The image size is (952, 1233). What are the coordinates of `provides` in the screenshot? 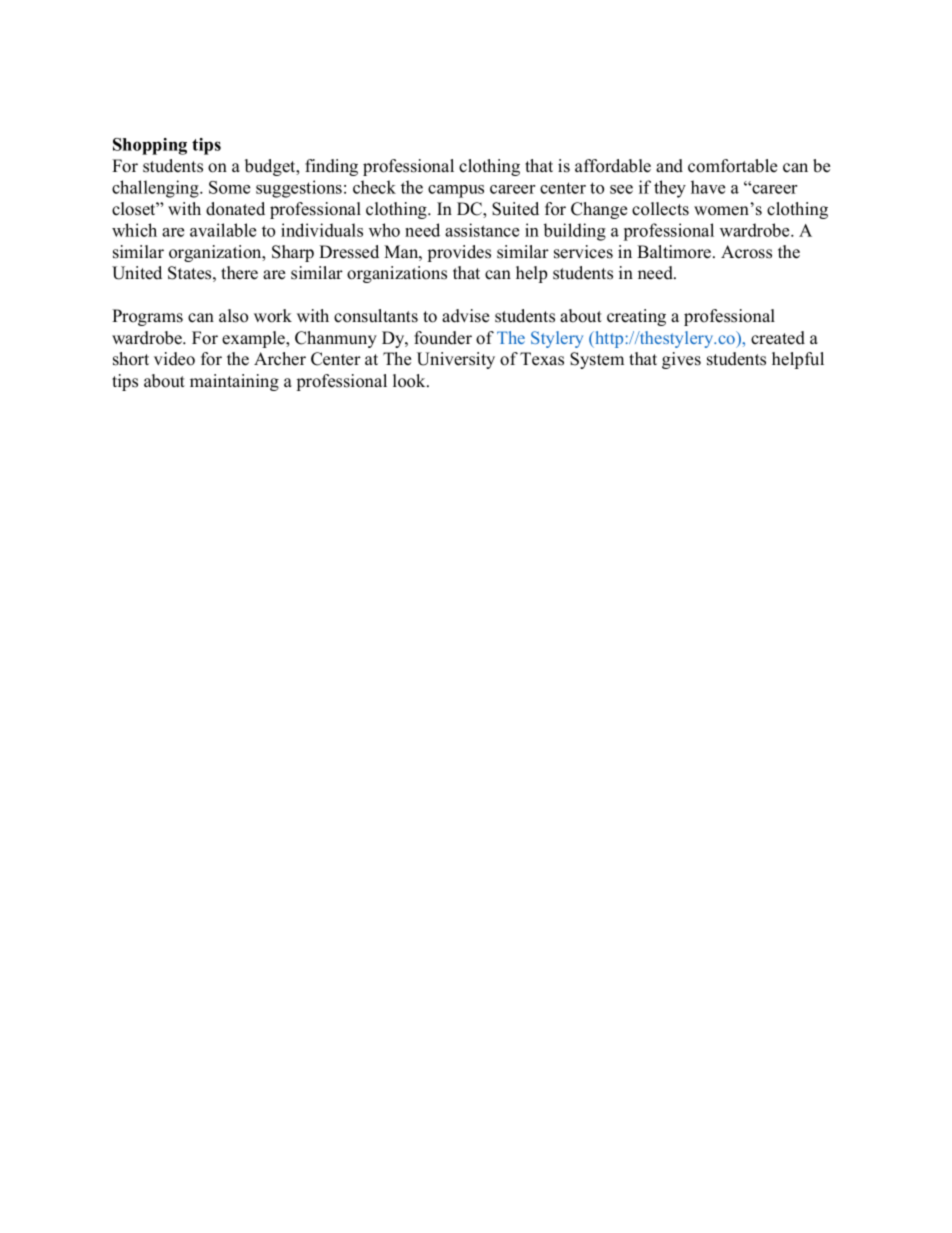 It's located at (459, 253).
